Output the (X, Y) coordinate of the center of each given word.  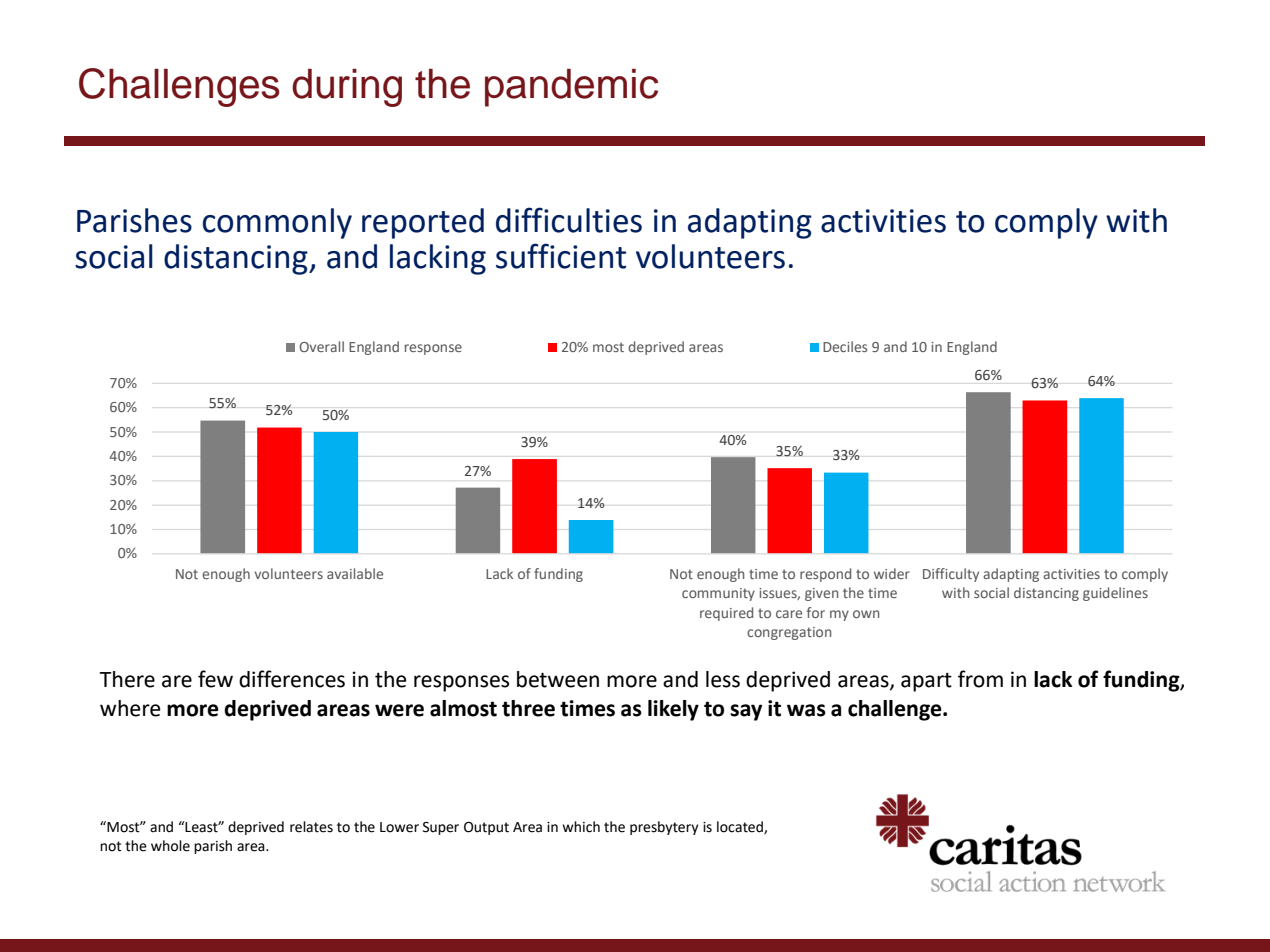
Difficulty (951, 575)
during (347, 88)
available (355, 573)
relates (311, 827)
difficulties (569, 220)
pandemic (571, 88)
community (718, 594)
